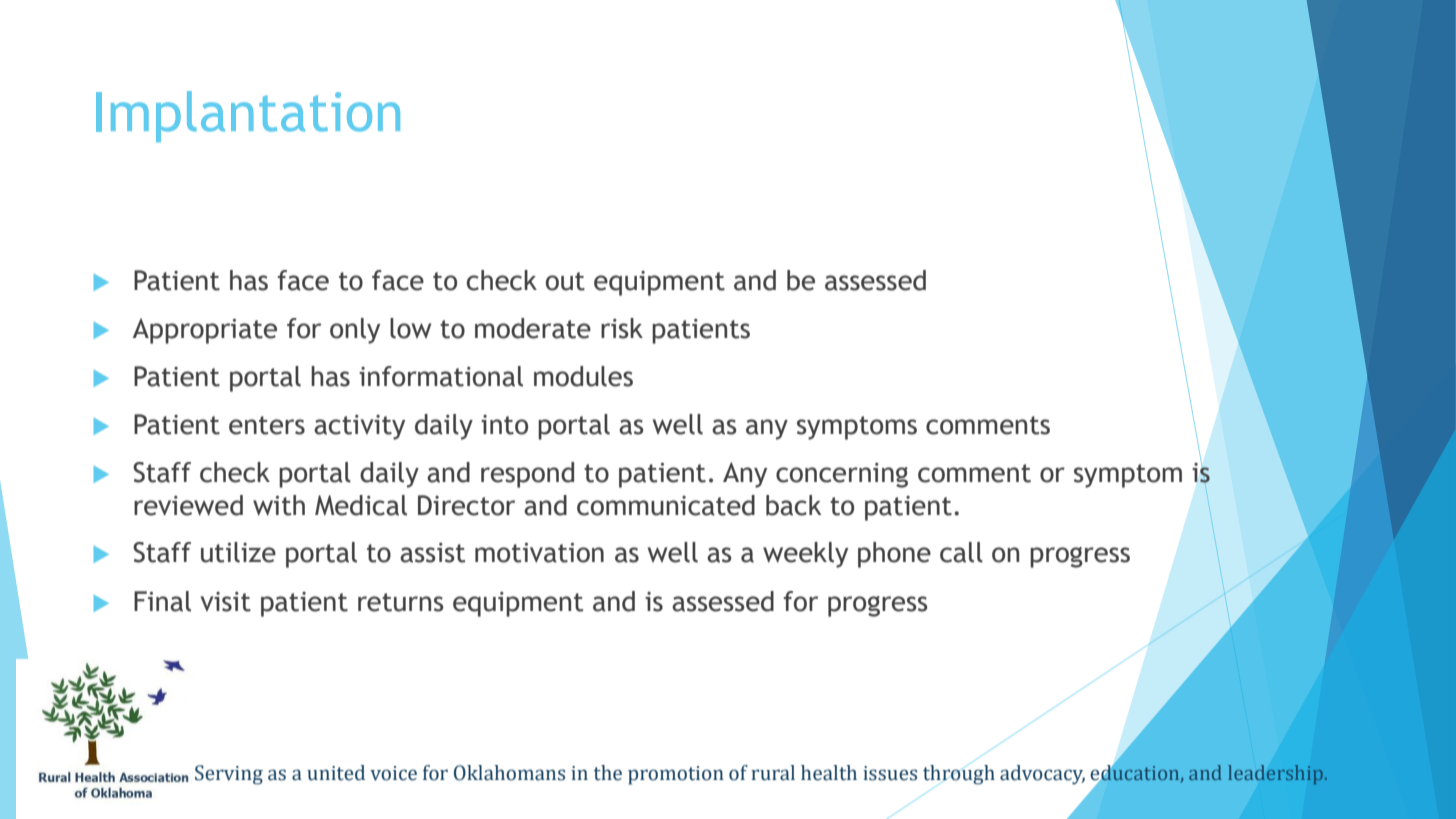 The image size is (1456, 819). Describe the element at coordinates (533, 328) in the screenshot. I see `moderate` at that location.
